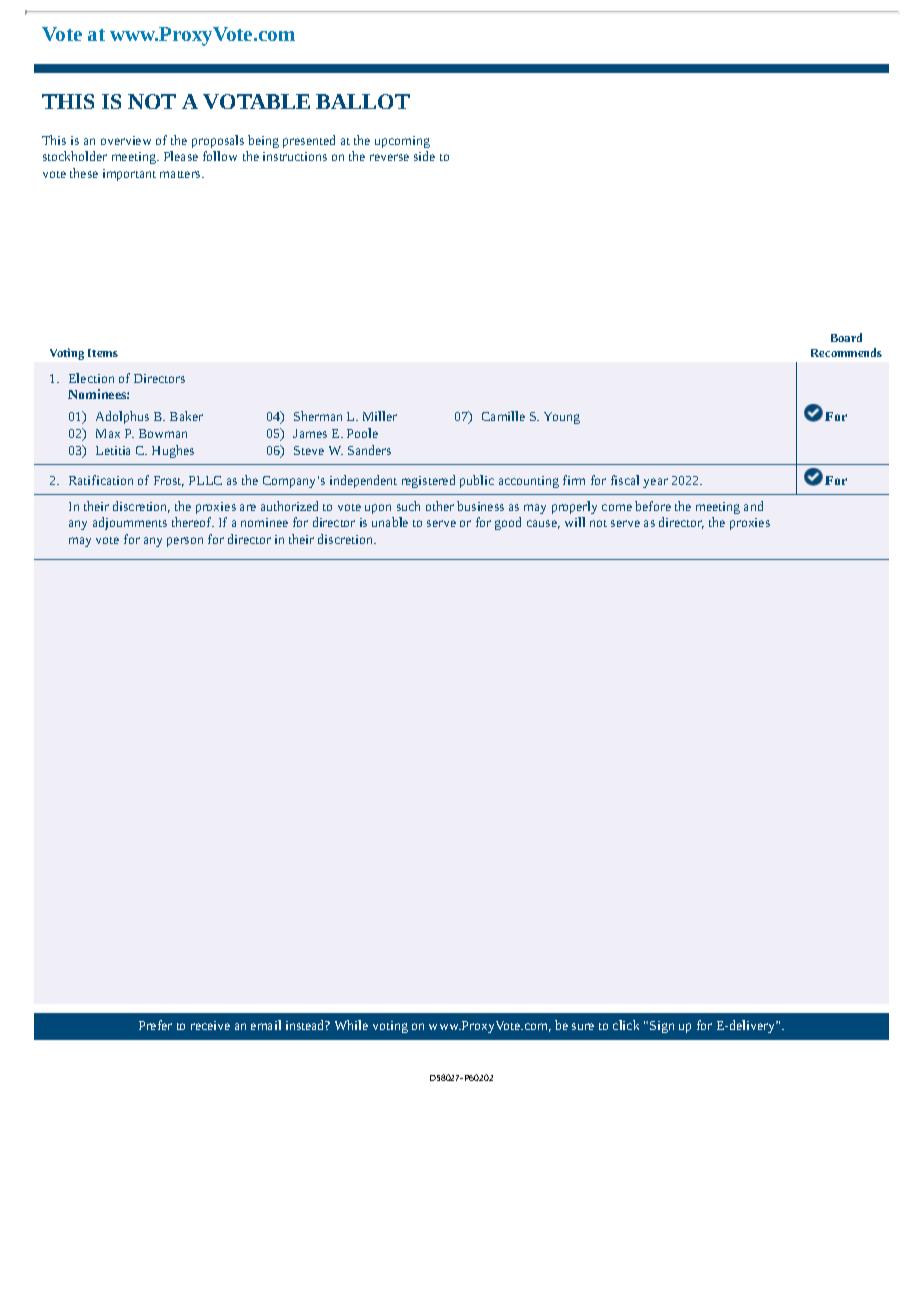 The height and width of the screenshot is (1308, 924). What do you see at coordinates (846, 352) in the screenshot?
I see `Recommends` at bounding box center [846, 352].
